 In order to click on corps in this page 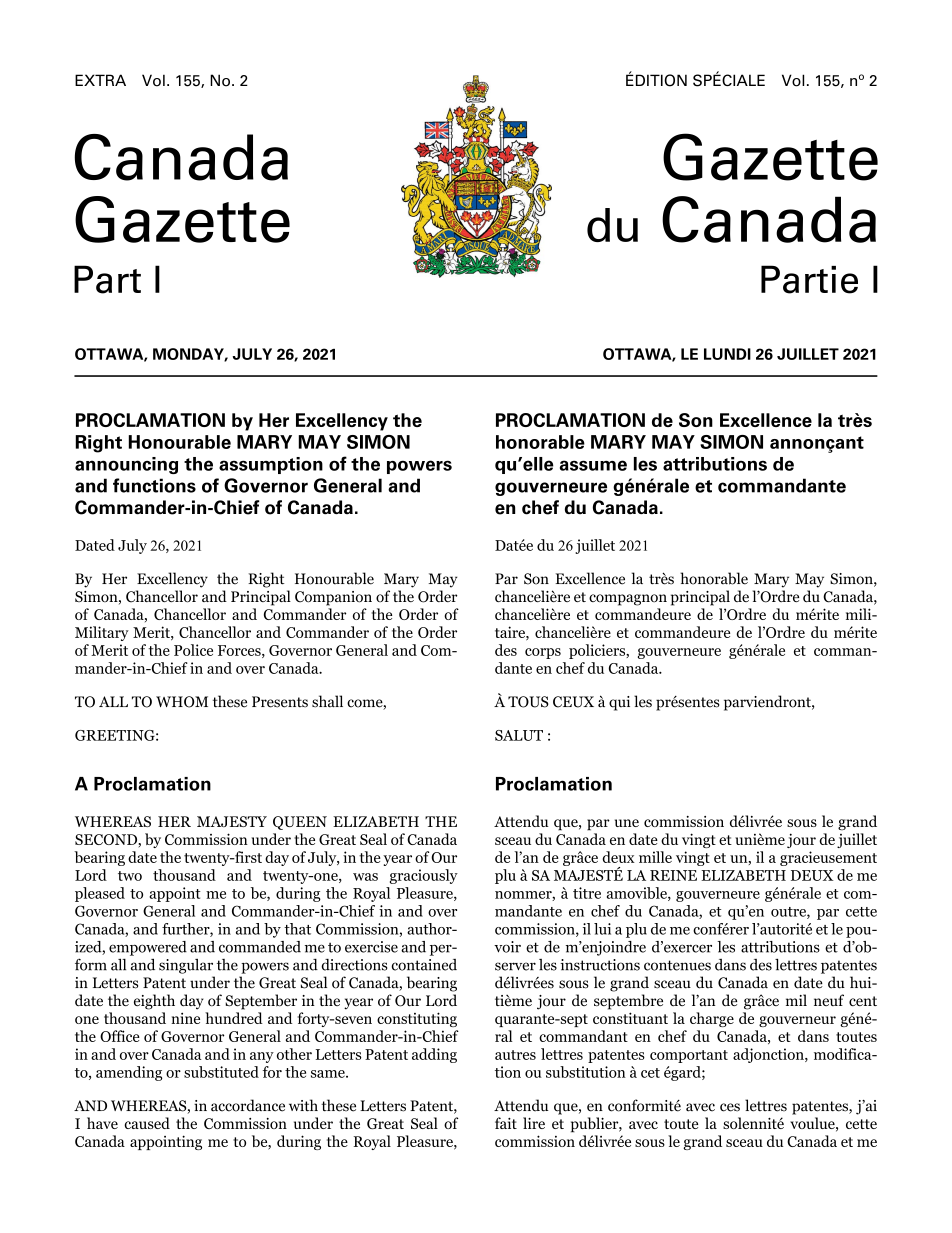, I will do `click(543, 653)`.
